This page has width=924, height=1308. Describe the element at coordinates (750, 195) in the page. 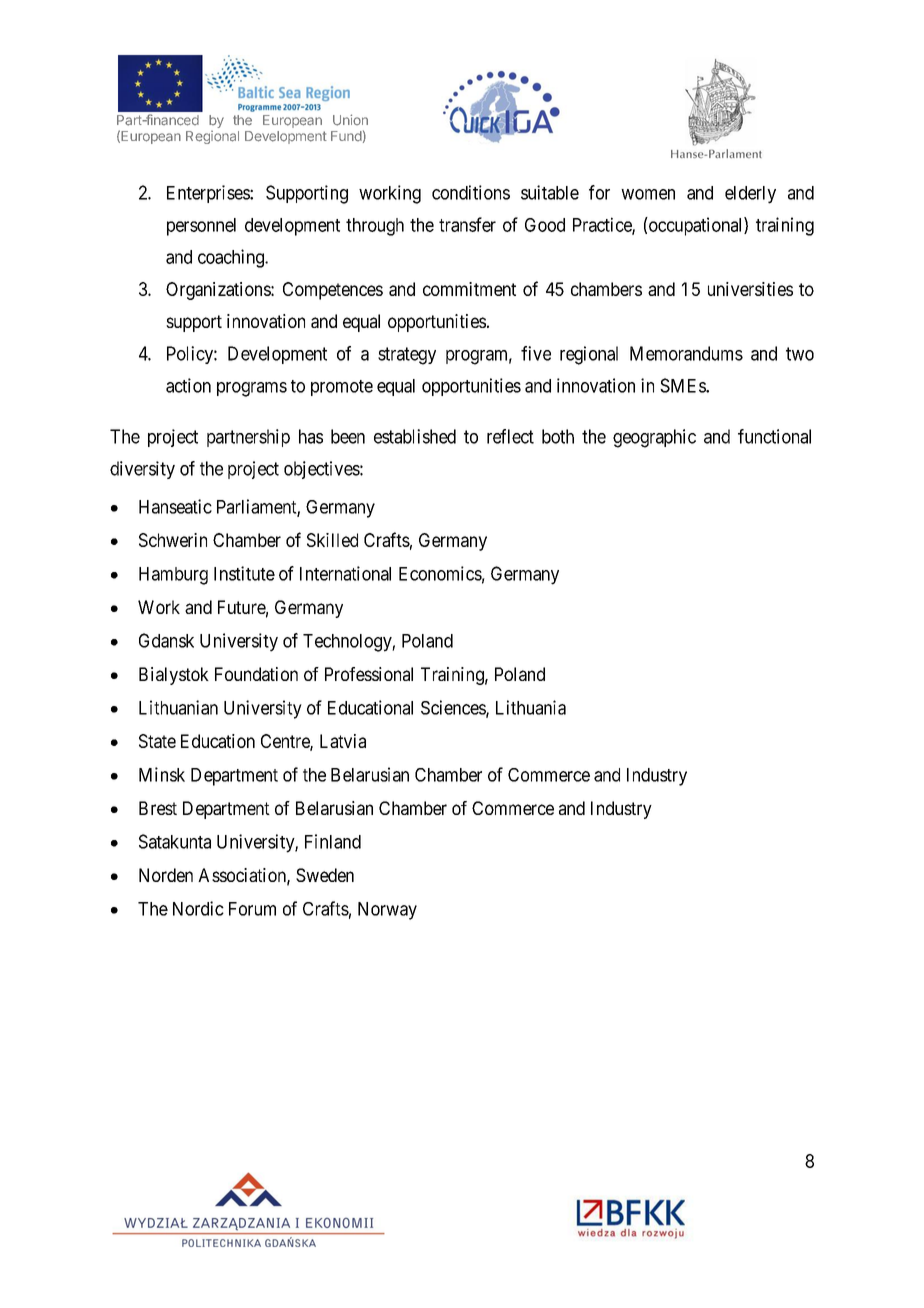

I see `elderly` at that location.
